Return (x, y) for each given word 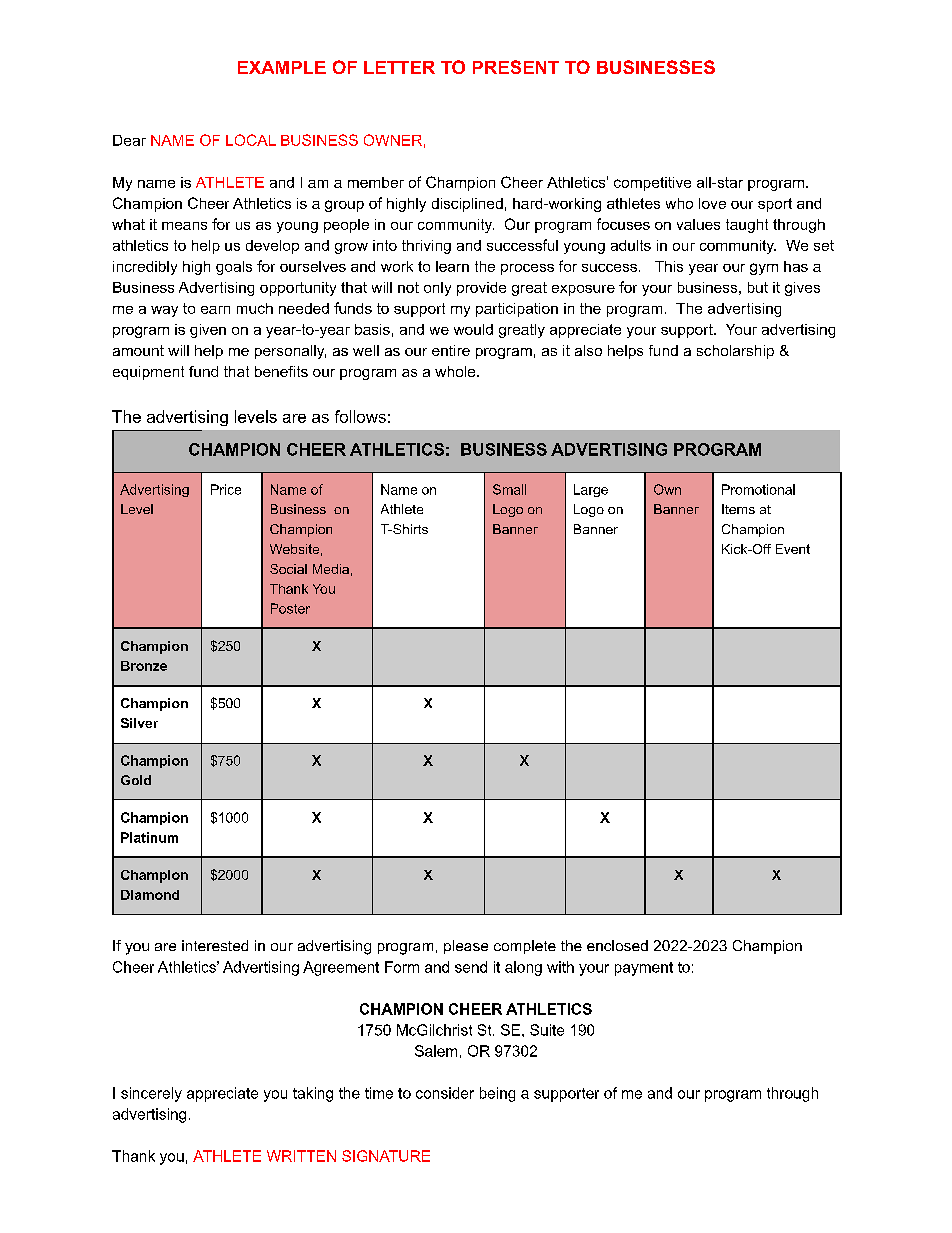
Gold (136, 780)
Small (509, 489)
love (712, 203)
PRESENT (516, 67)
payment (644, 969)
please (466, 947)
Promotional (758, 489)
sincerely (151, 1094)
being (497, 1094)
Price (226, 489)
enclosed (617, 945)
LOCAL (251, 140)
